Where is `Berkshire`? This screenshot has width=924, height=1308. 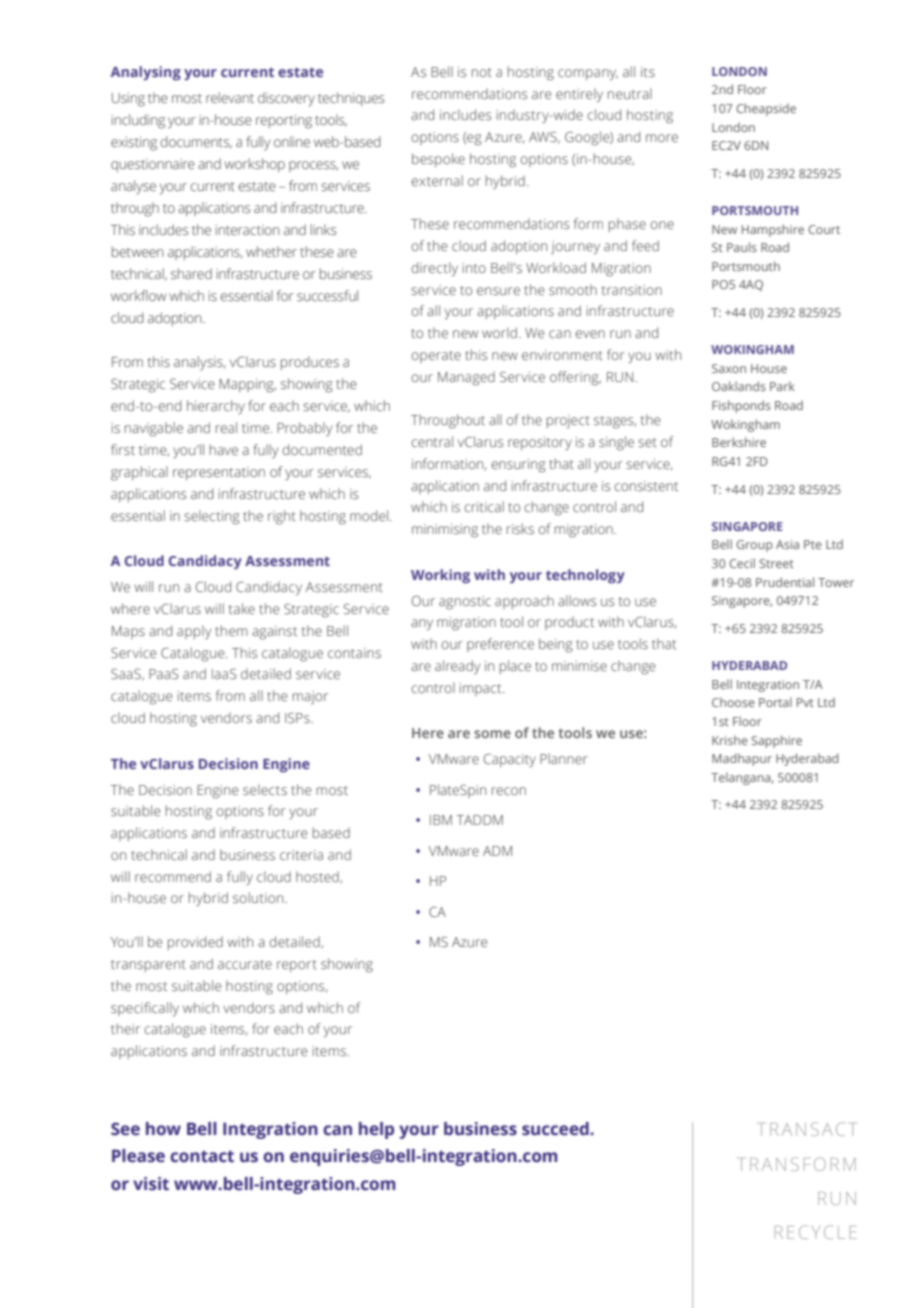 Berkshire is located at coordinates (739, 442).
